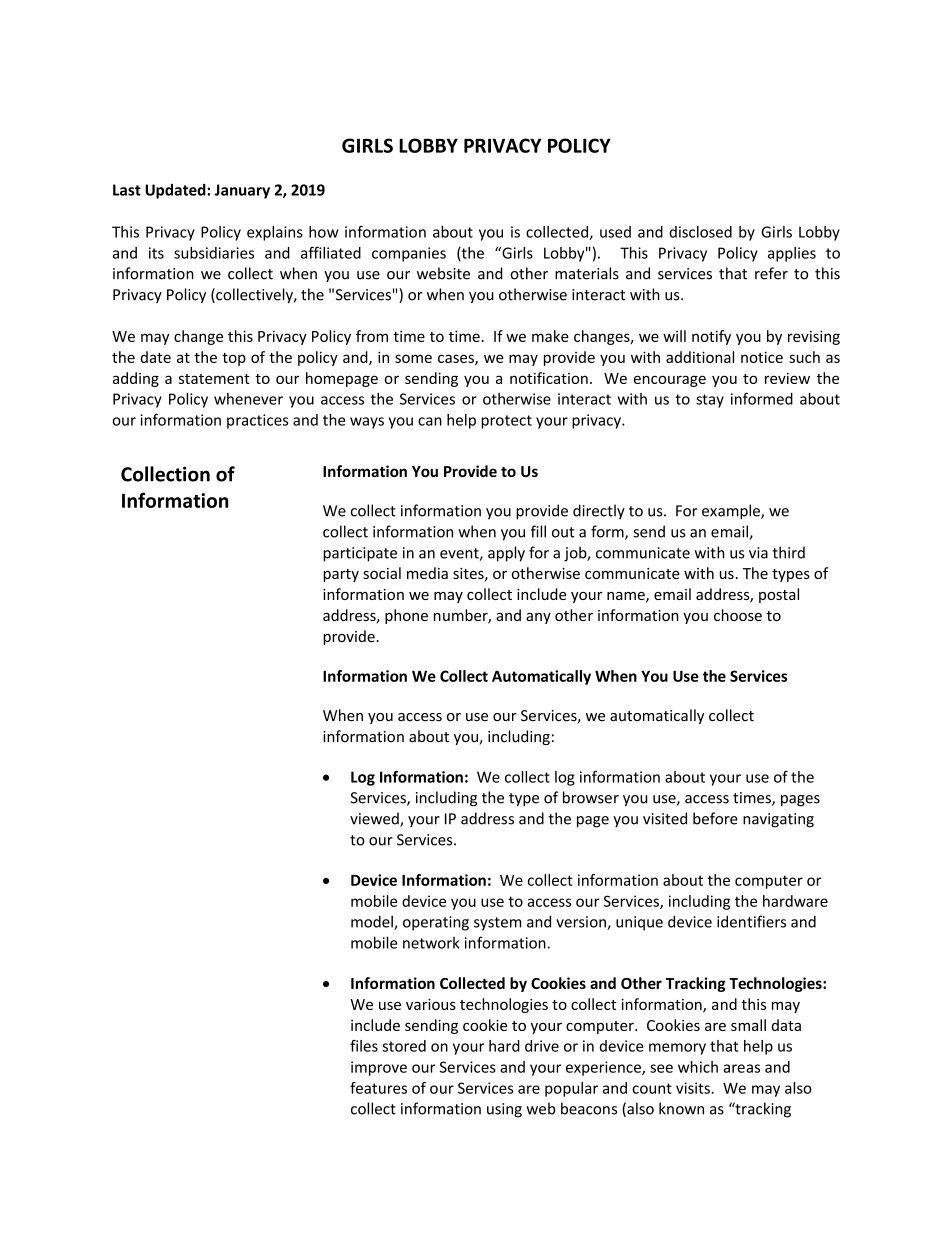 Image resolution: width=952 pixels, height=1233 pixels. What do you see at coordinates (591, 797) in the document?
I see `browser` at bounding box center [591, 797].
